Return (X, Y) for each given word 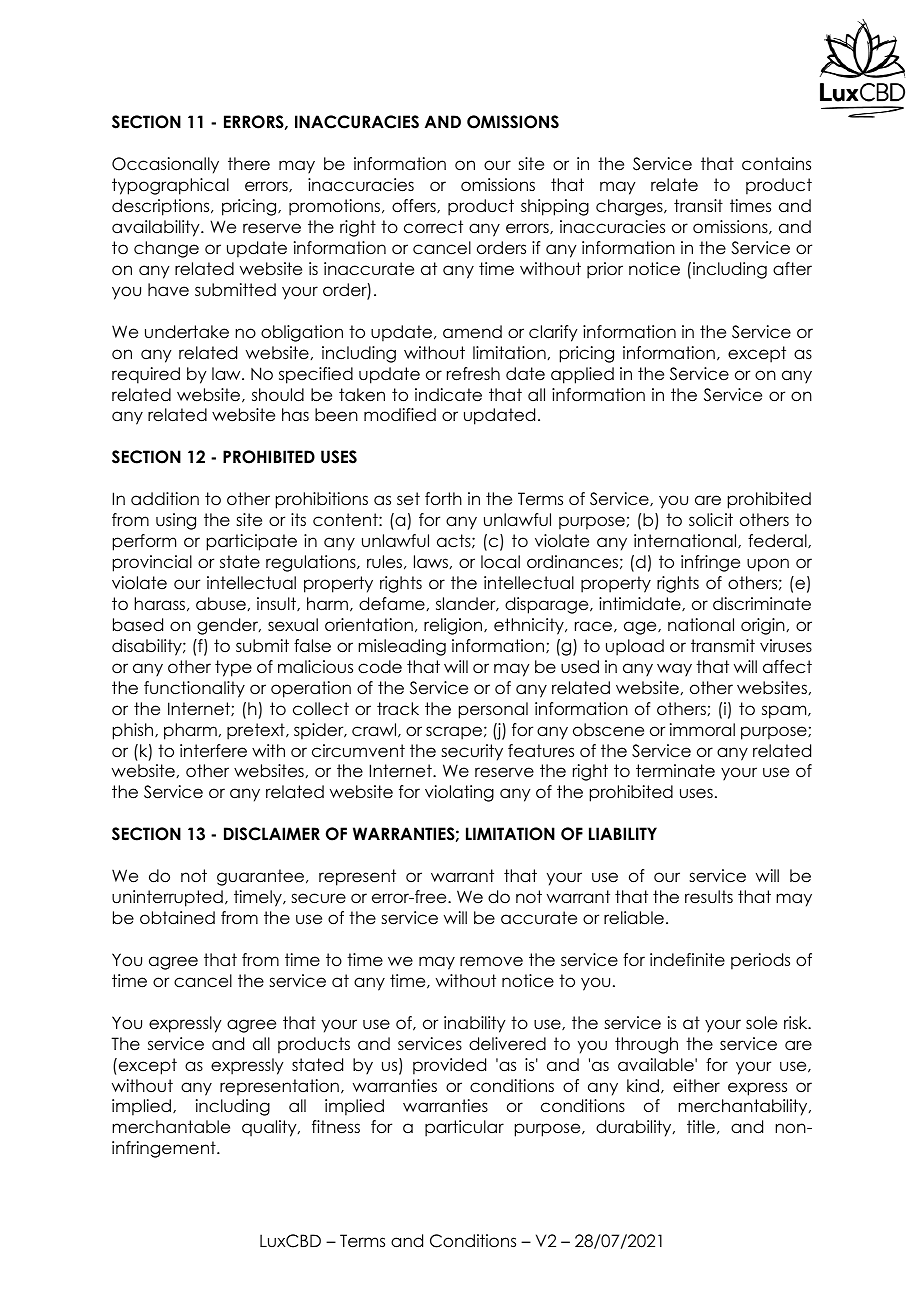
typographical (170, 186)
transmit (723, 646)
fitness (336, 1127)
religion (454, 626)
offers (415, 206)
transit (698, 206)
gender (229, 626)
